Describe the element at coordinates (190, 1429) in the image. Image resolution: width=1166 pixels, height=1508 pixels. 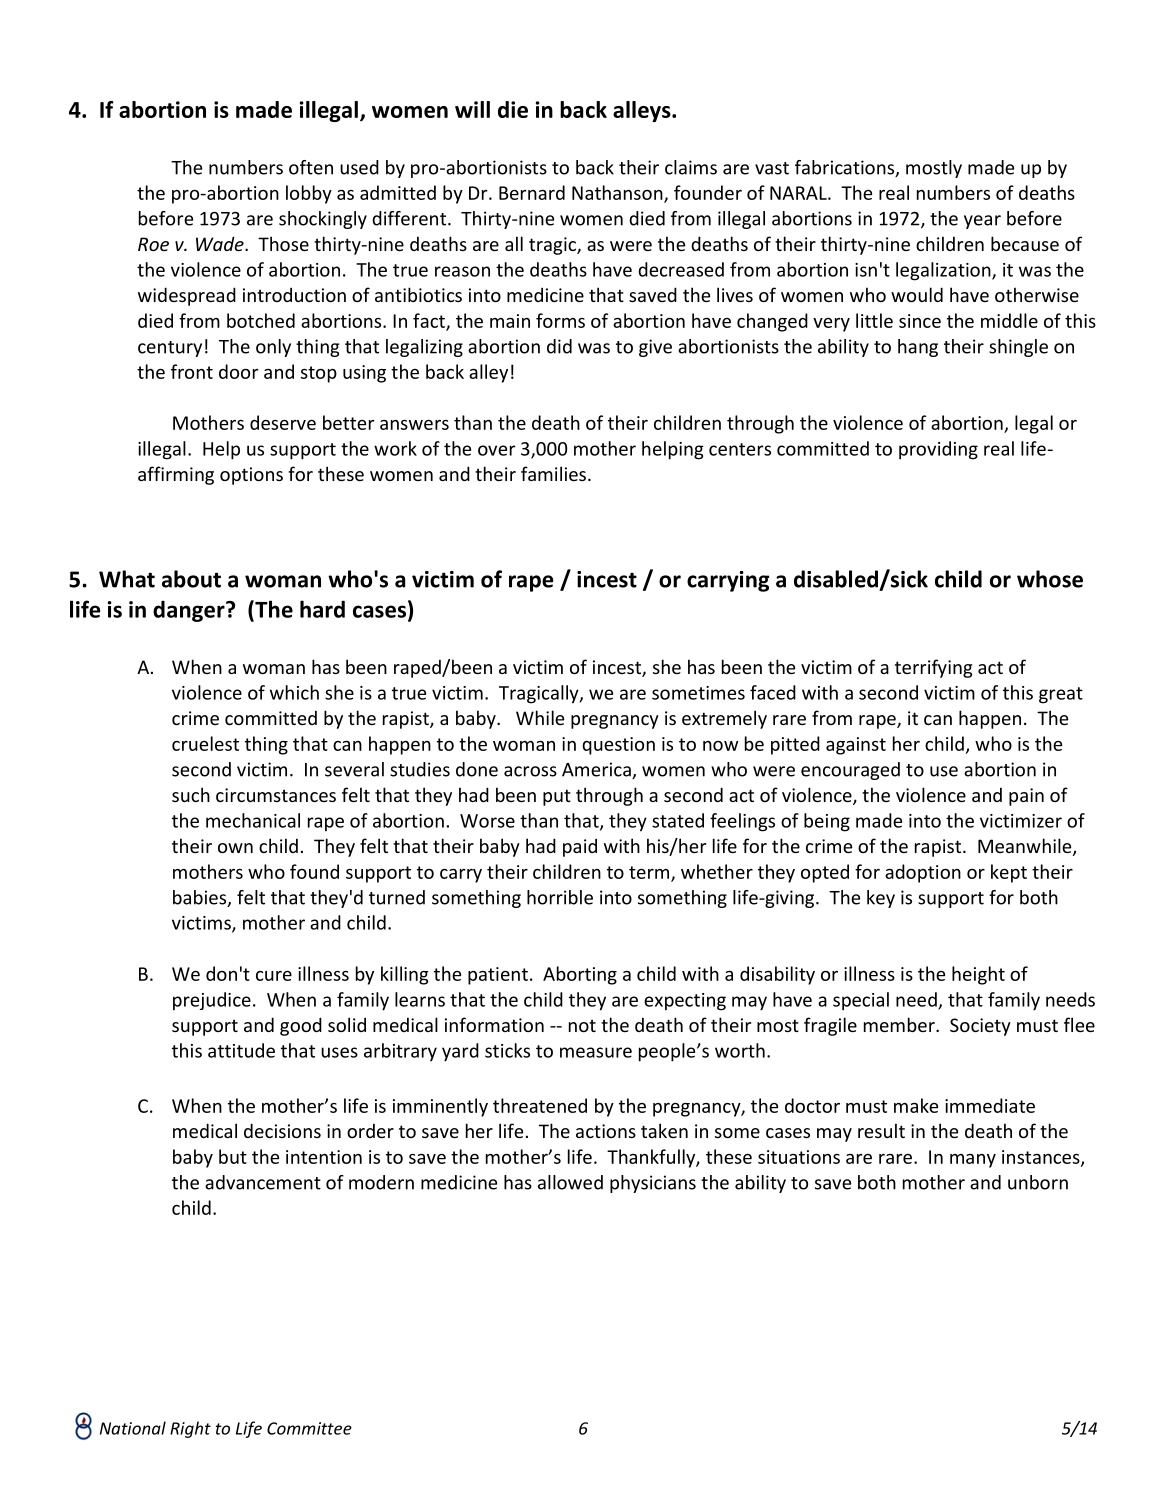
I see `Right` at that location.
